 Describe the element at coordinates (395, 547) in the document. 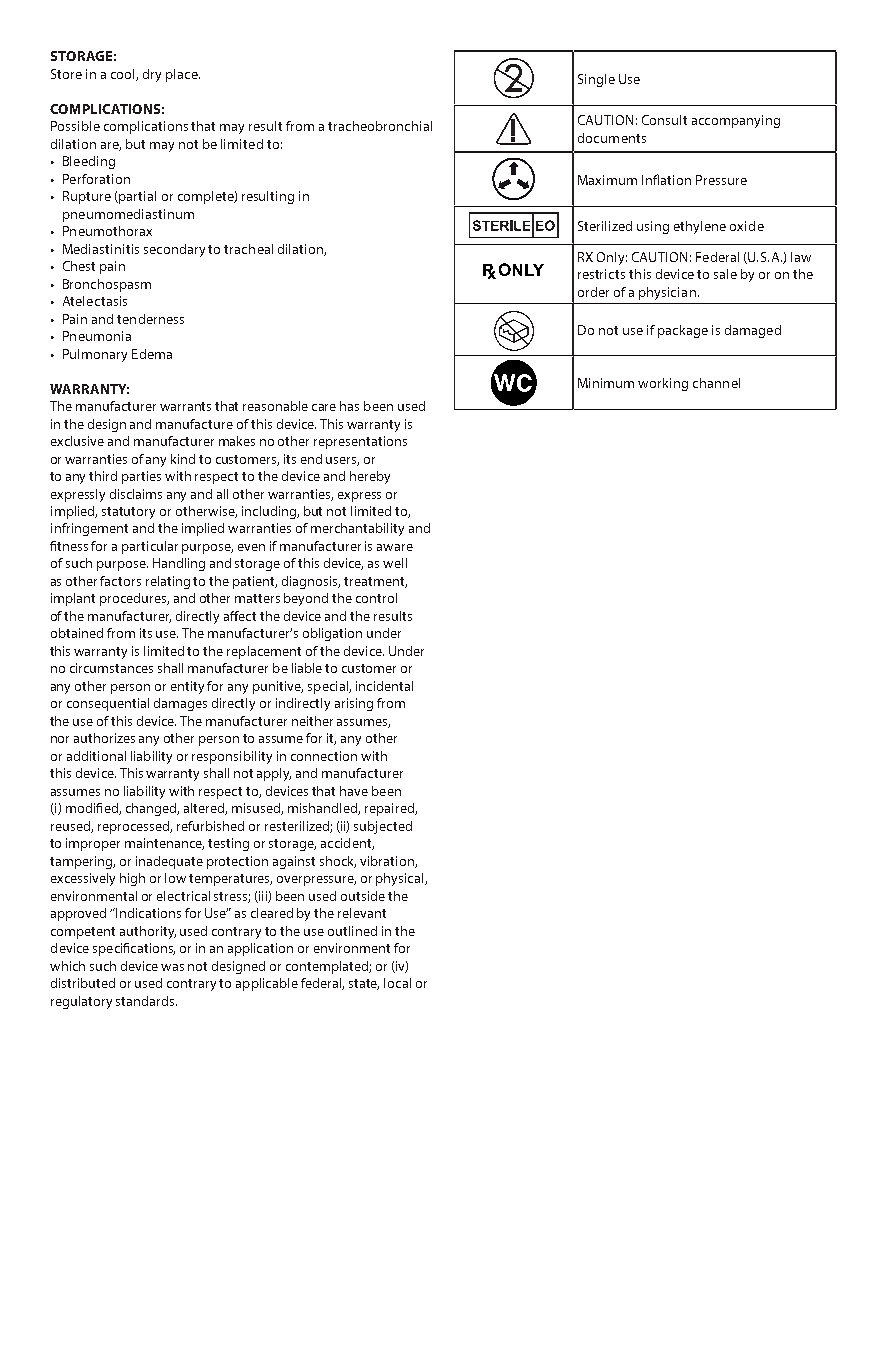

I see `aware` at that location.
